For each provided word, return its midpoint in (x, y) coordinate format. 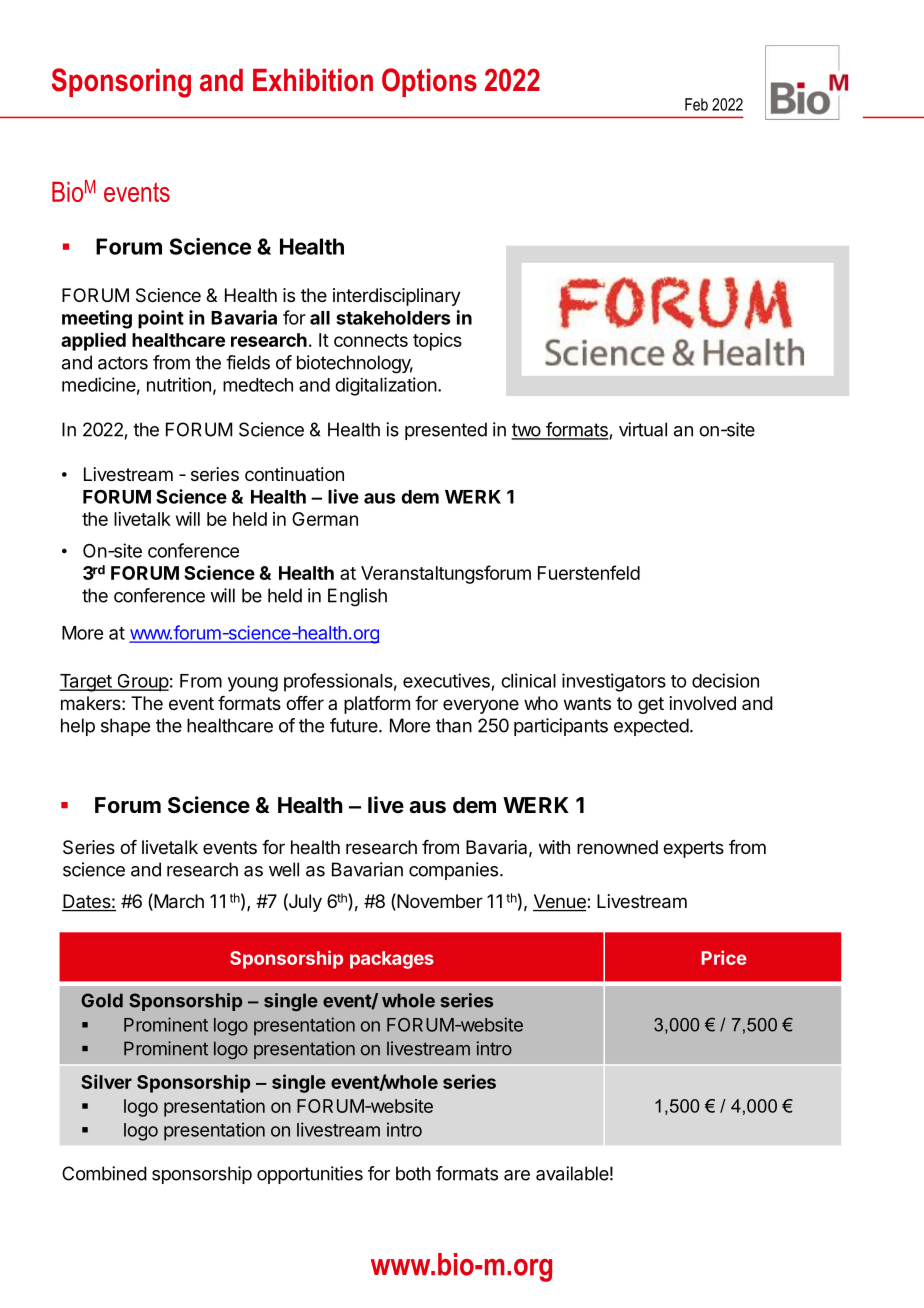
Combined (104, 1173)
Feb (696, 104)
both (413, 1173)
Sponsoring (121, 83)
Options (429, 82)
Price (724, 957)
